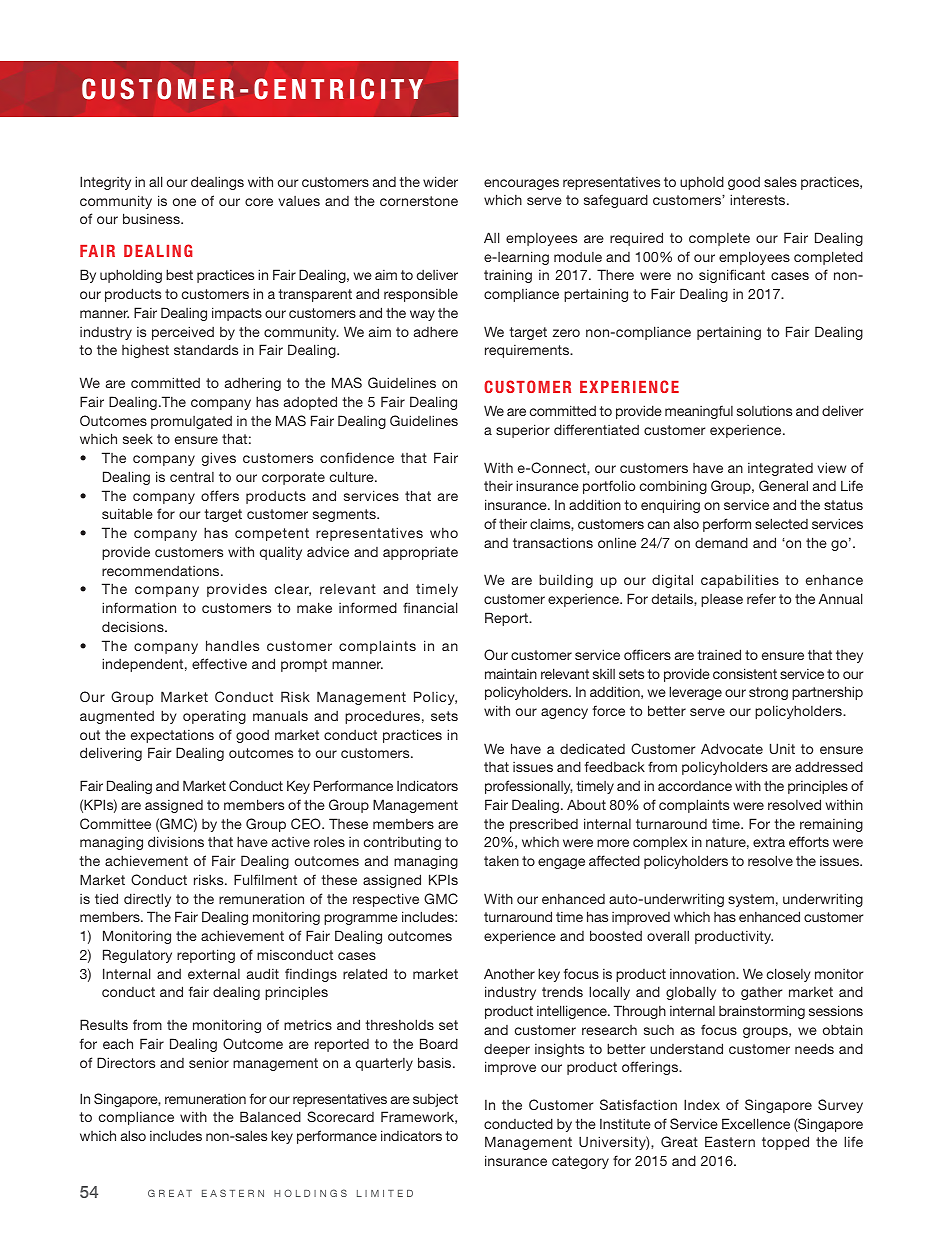  What do you see at coordinates (759, 199) in the screenshot?
I see `interests` at bounding box center [759, 199].
